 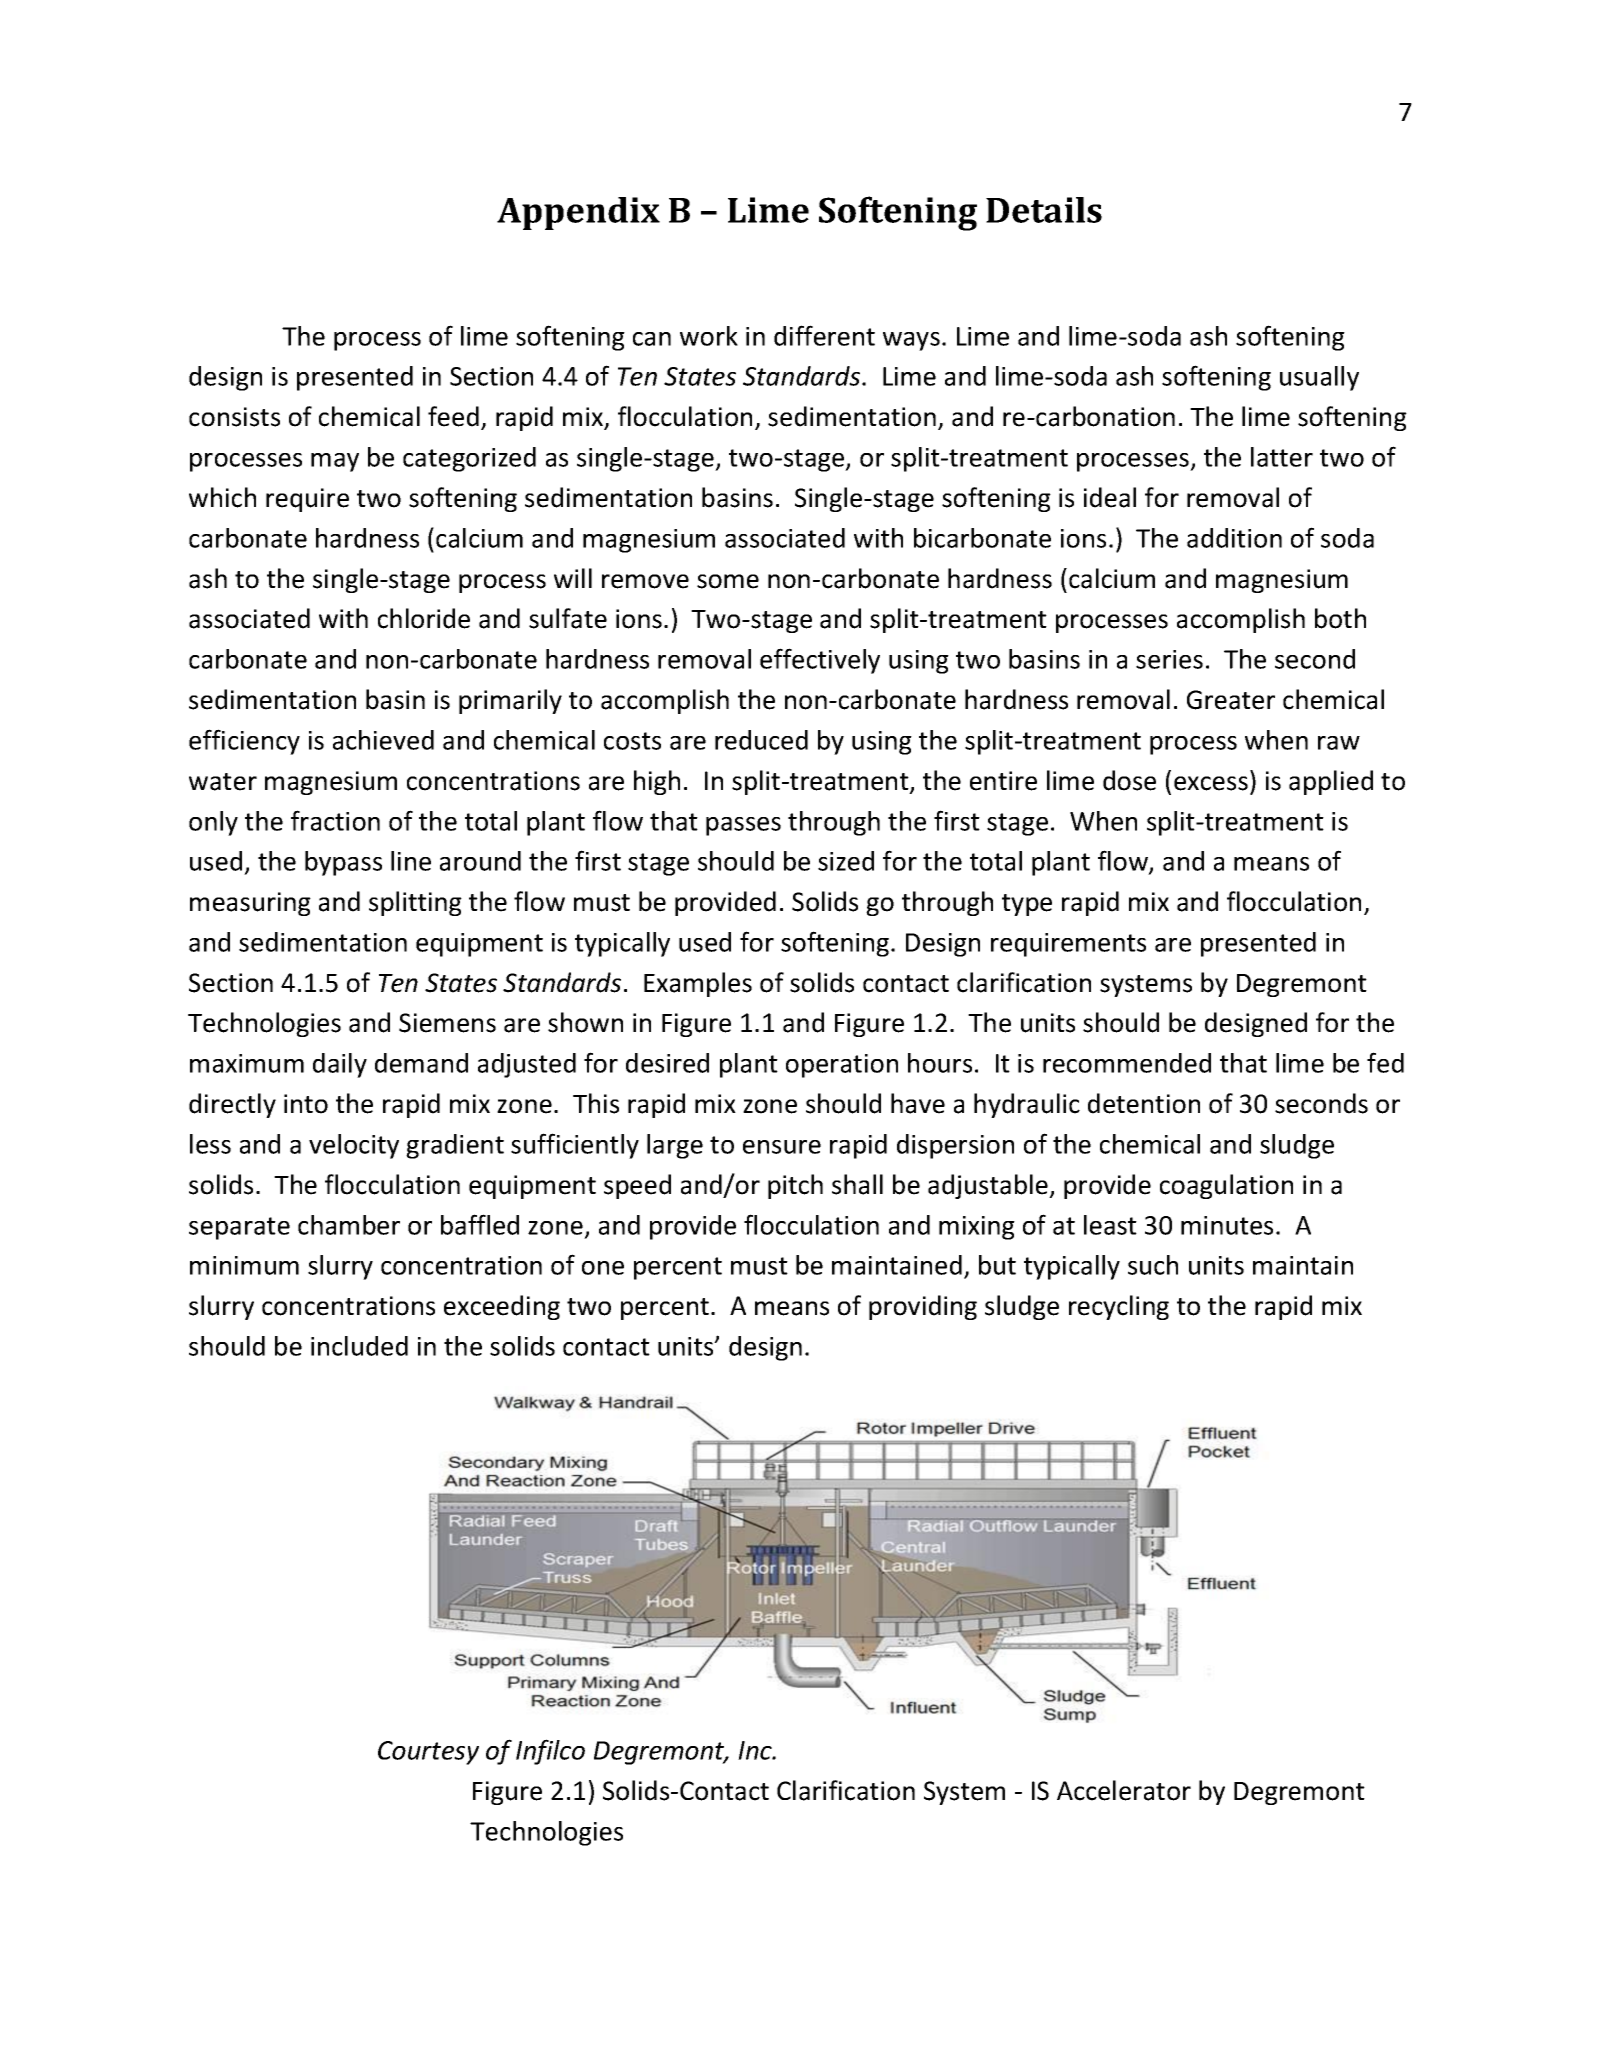 What do you see at coordinates (824, 335) in the screenshot?
I see `different` at bounding box center [824, 335].
